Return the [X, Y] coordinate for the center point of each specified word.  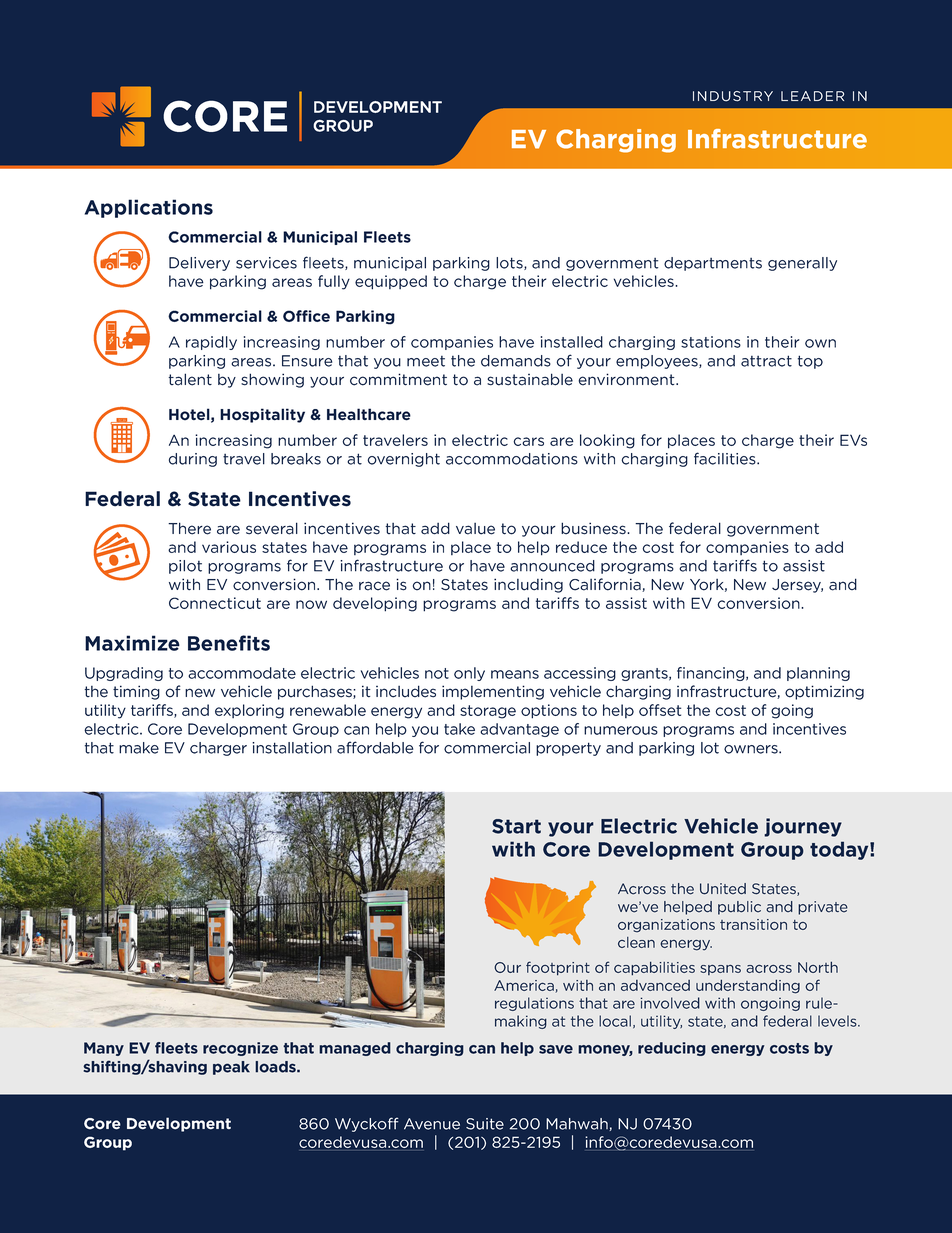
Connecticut [215, 603]
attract [766, 361]
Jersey [797, 586]
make [139, 748]
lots [510, 263]
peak [231, 1068]
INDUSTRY [733, 96]
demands [516, 361]
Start [516, 826]
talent [190, 379]
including [528, 585]
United [723, 889]
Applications [149, 208]
